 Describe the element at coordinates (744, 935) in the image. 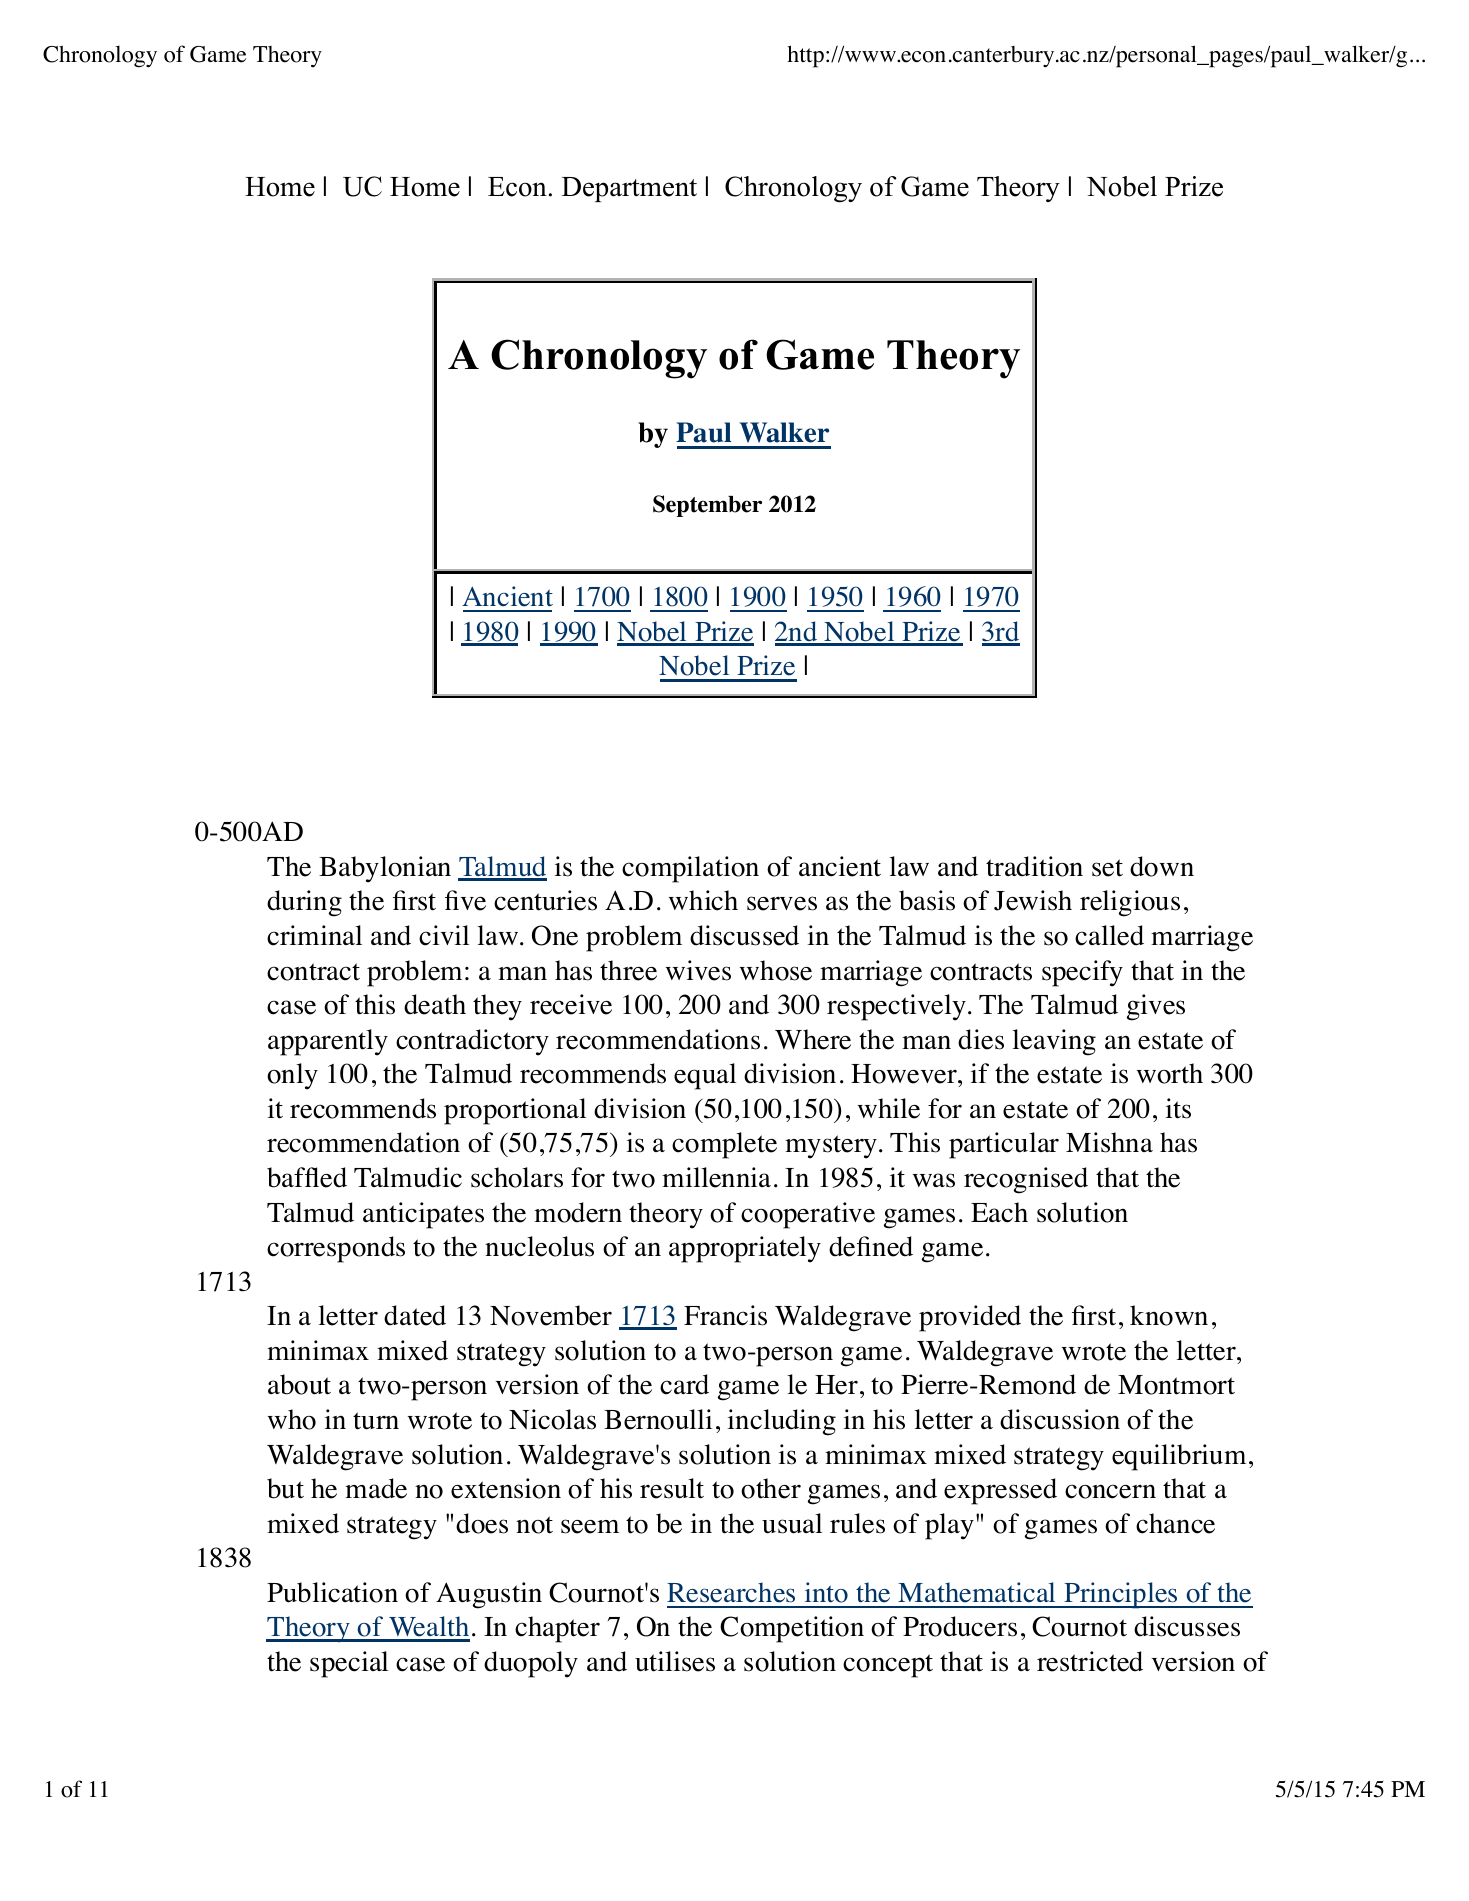

I see `discussed` at that location.
